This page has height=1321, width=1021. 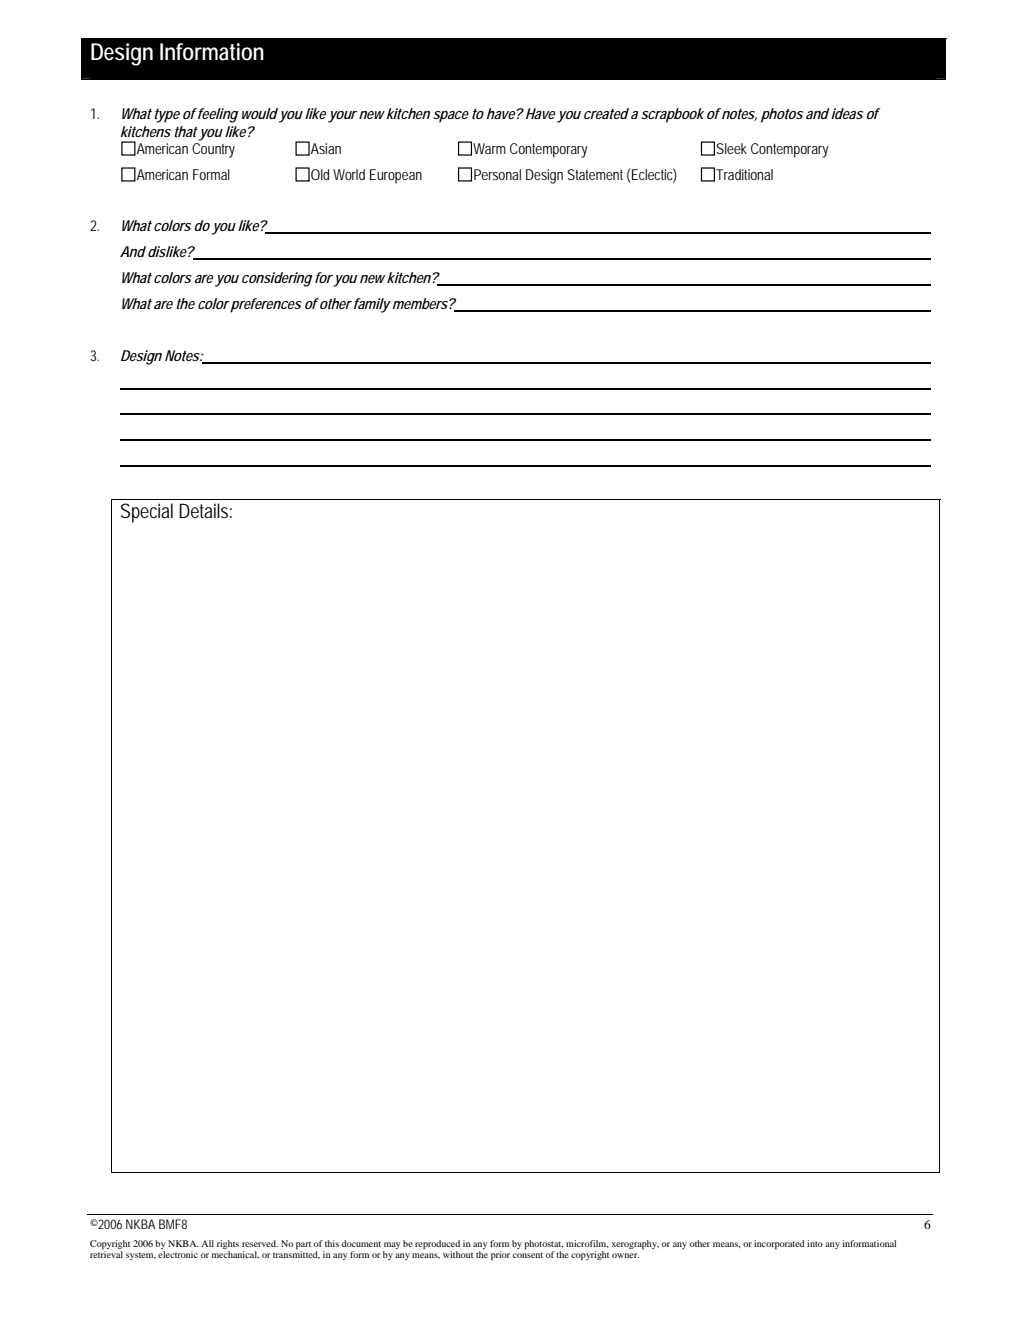 What do you see at coordinates (672, 115) in the page?
I see `scrapbook` at bounding box center [672, 115].
